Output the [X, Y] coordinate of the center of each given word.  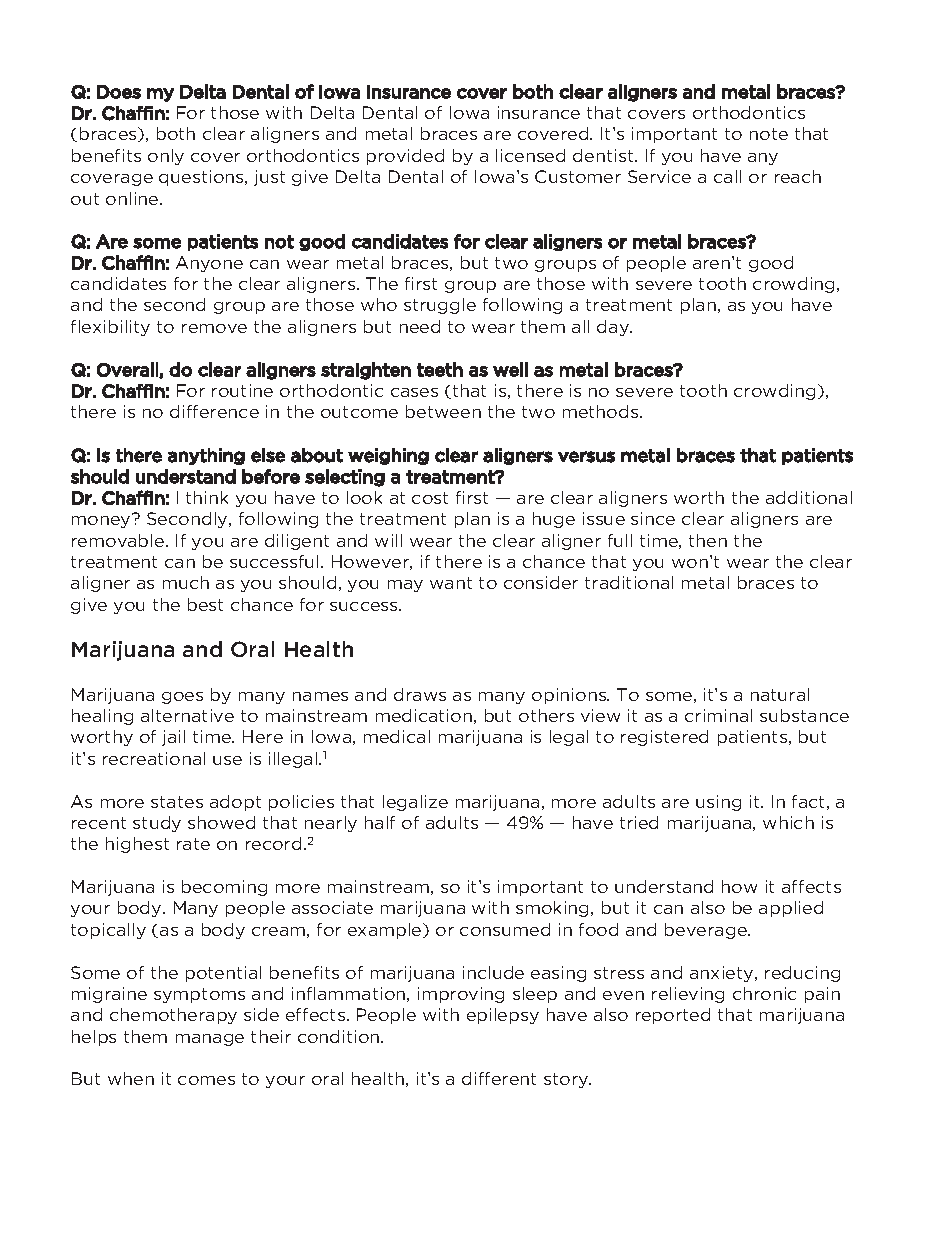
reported [673, 1016]
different [499, 1078]
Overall [128, 370]
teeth [440, 369]
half [380, 822]
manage [210, 1040]
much [186, 582]
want [451, 583]
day [614, 328]
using [718, 803]
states [177, 802]
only [166, 157]
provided [405, 157]
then [708, 540]
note [769, 134]
